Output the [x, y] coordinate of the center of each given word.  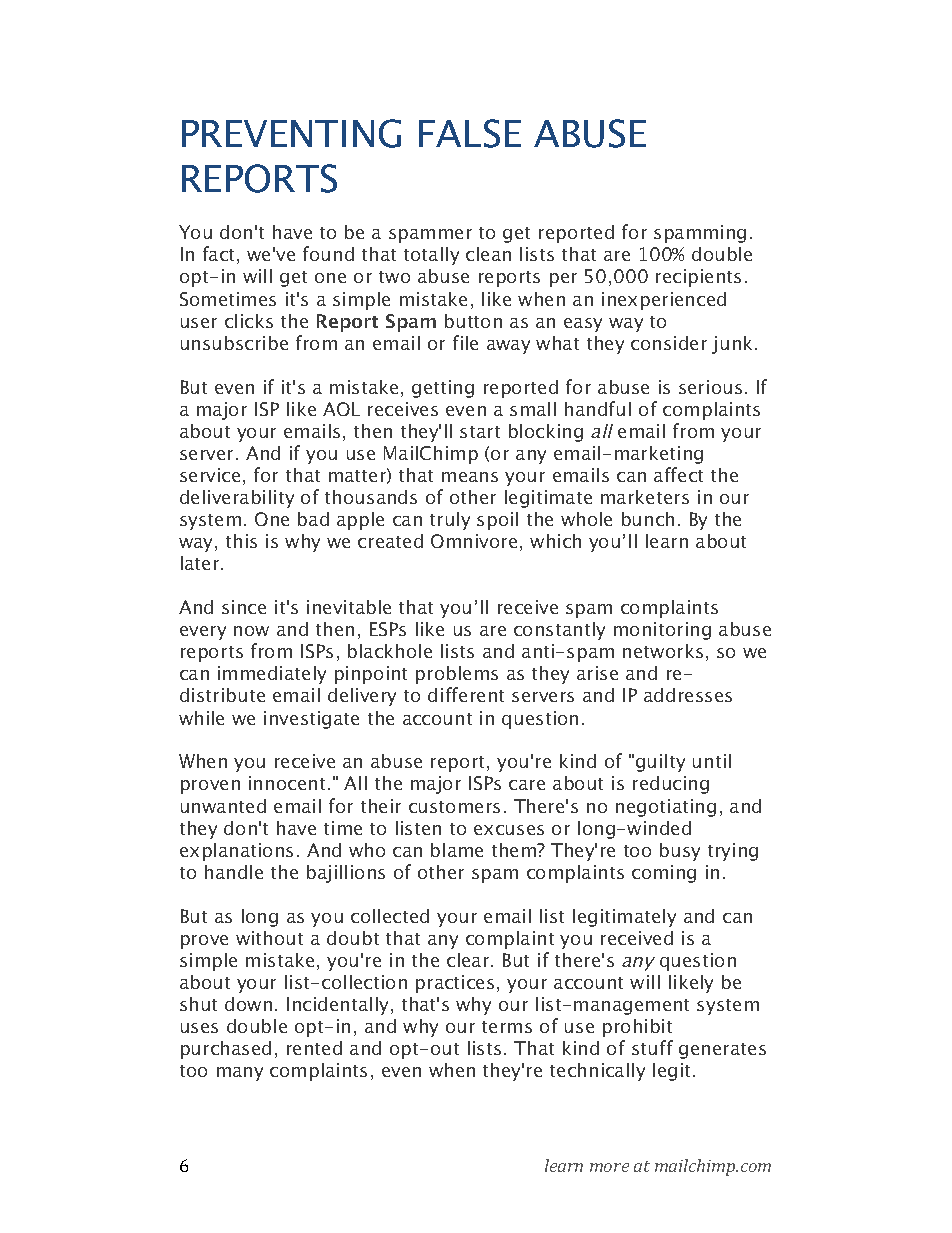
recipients [698, 278]
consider [669, 343]
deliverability [237, 499]
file [465, 342]
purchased [226, 1050]
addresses [688, 695]
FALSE [470, 133]
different [466, 694]
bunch [648, 519]
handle [234, 872]
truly [450, 521]
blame [457, 850]
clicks [249, 321]
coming [664, 874]
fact [220, 255]
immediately [272, 675]
